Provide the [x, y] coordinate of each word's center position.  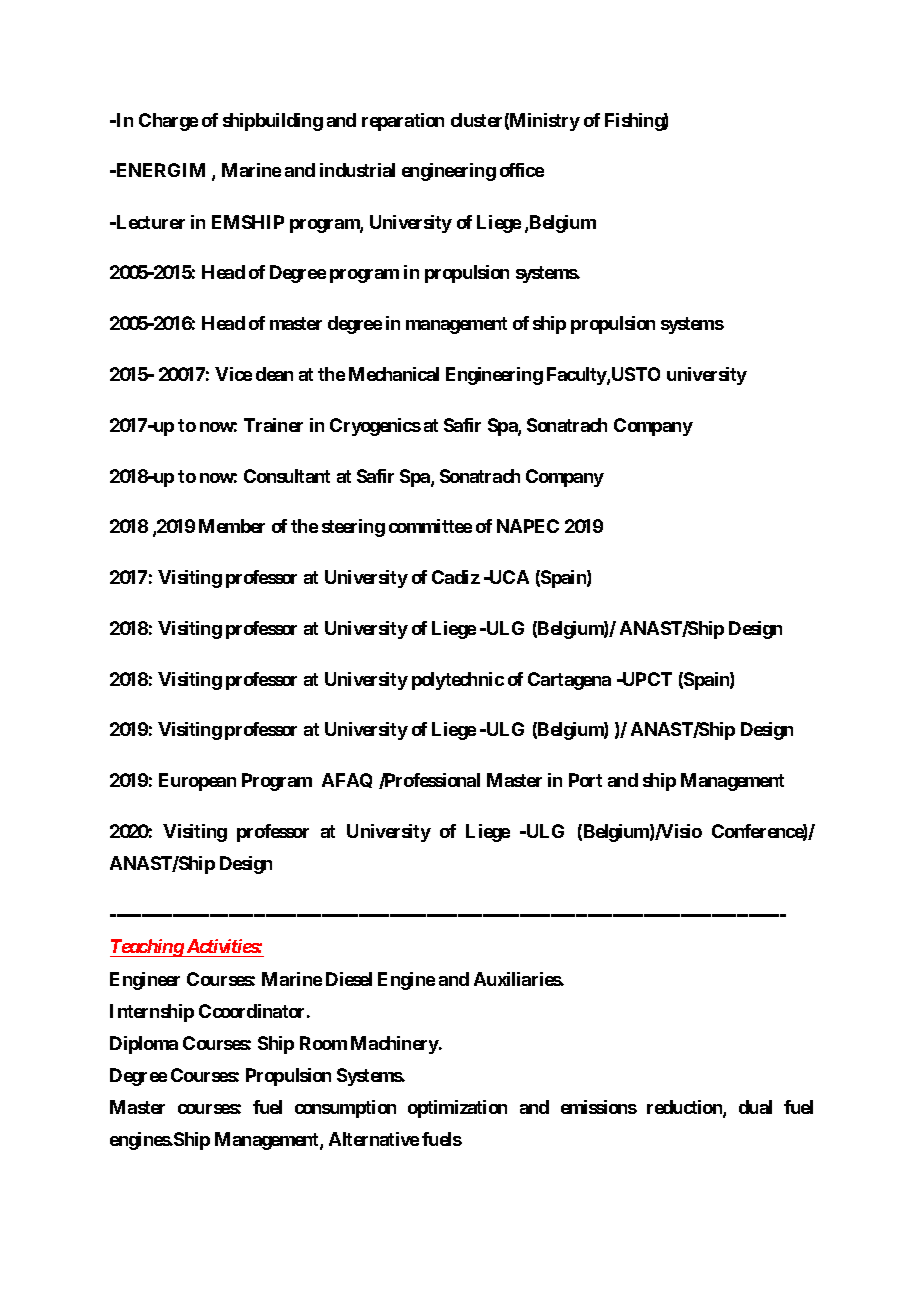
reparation [403, 122]
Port [585, 780]
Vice [233, 374]
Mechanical [394, 374]
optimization [457, 1109]
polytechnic [458, 681]
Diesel [349, 979]
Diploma [144, 1045]
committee [430, 526]
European [197, 782]
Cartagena [569, 681]
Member [232, 526]
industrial [357, 170]
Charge [168, 122]
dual [755, 1107]
